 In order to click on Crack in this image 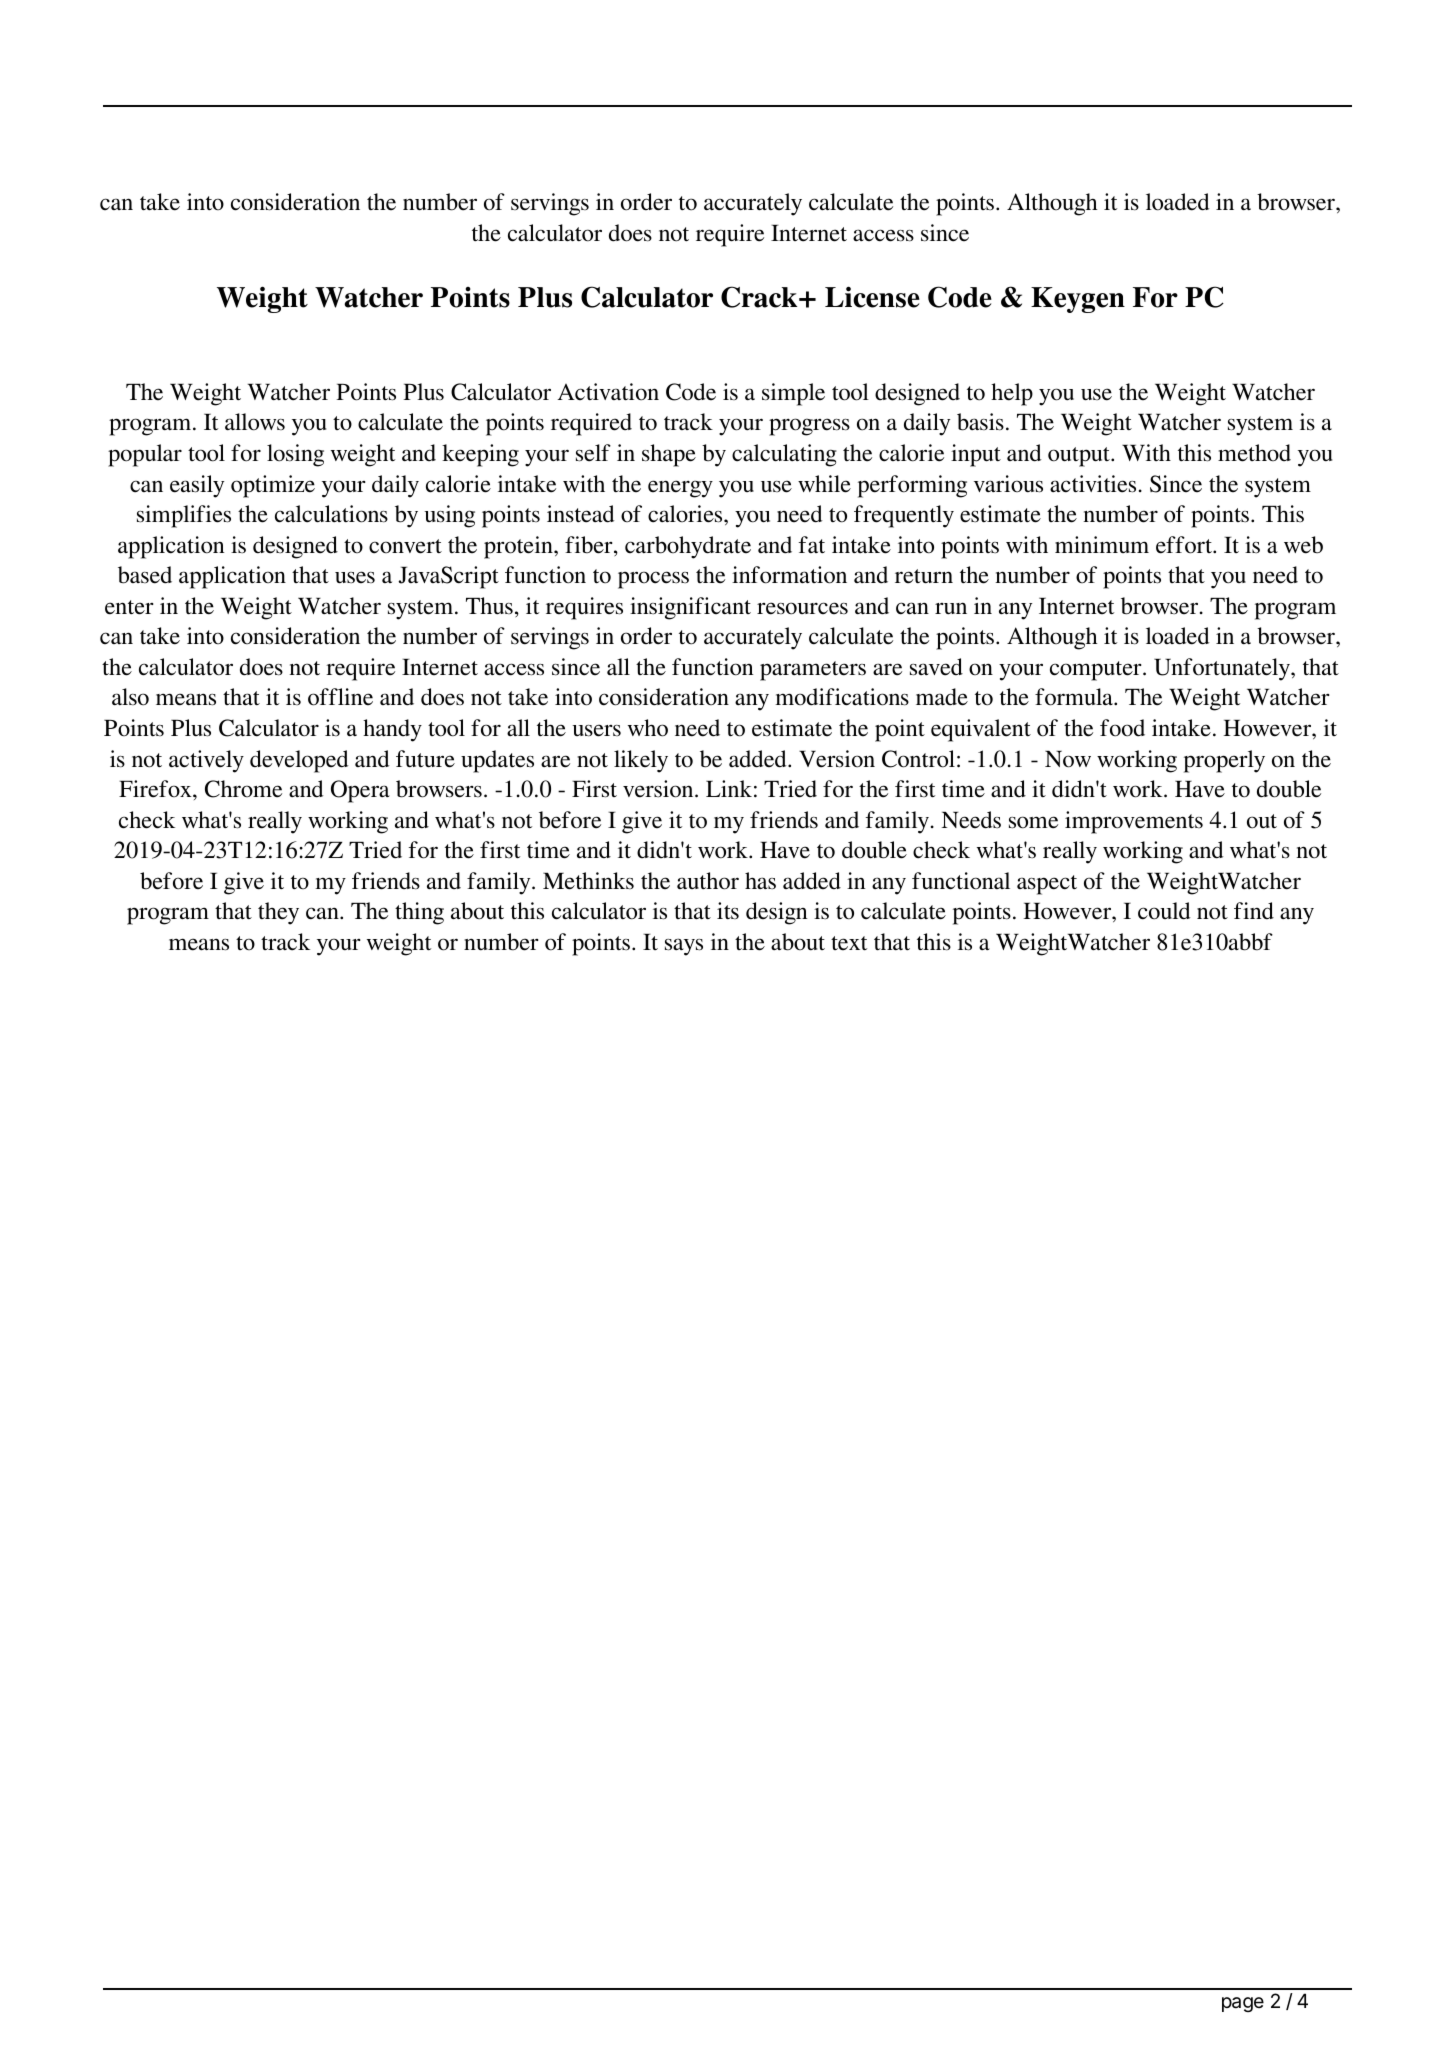, I will do `click(760, 297)`.
